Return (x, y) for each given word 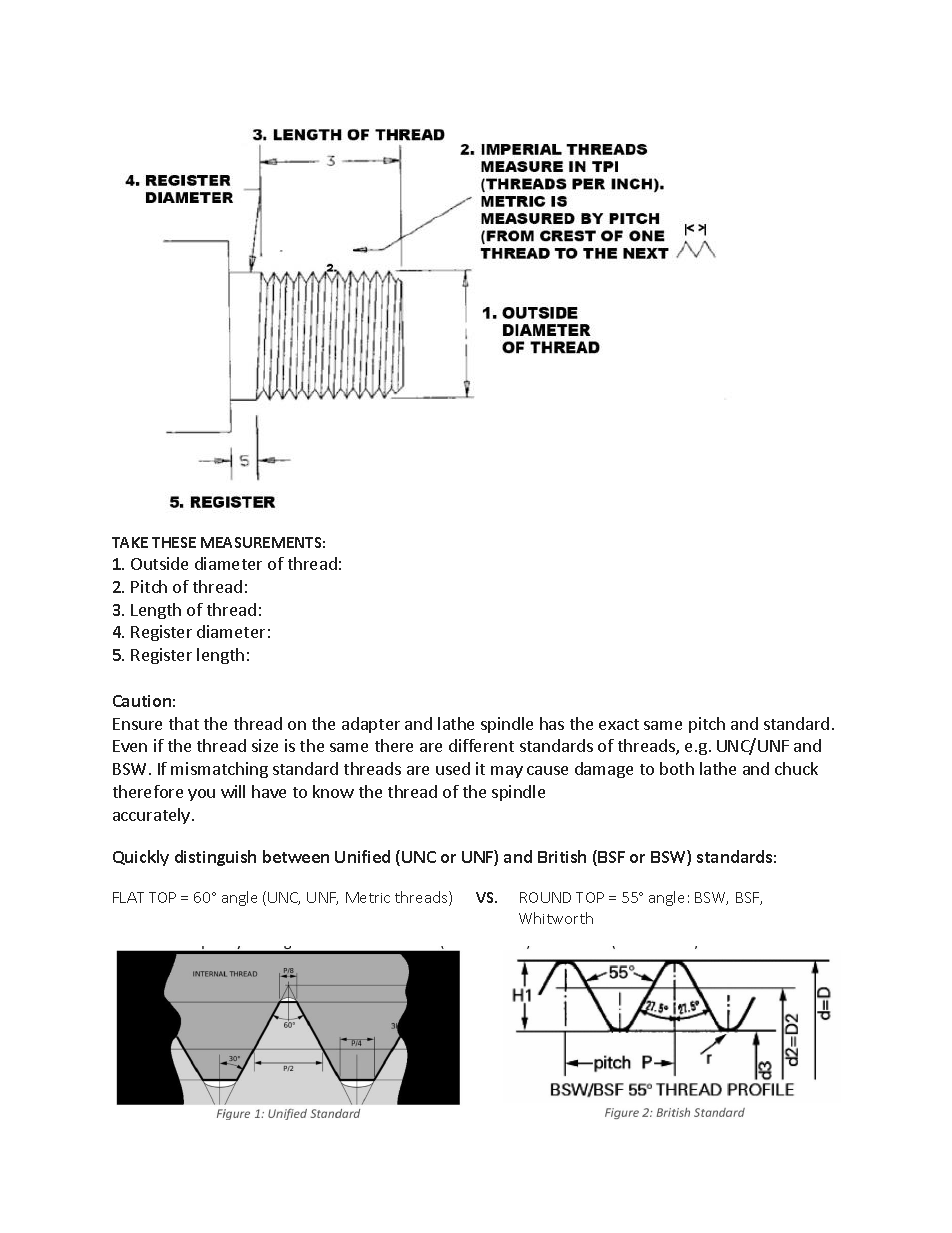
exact (619, 724)
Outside (159, 563)
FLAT (128, 897)
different (481, 745)
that (184, 723)
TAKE (130, 542)
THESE (174, 542)
